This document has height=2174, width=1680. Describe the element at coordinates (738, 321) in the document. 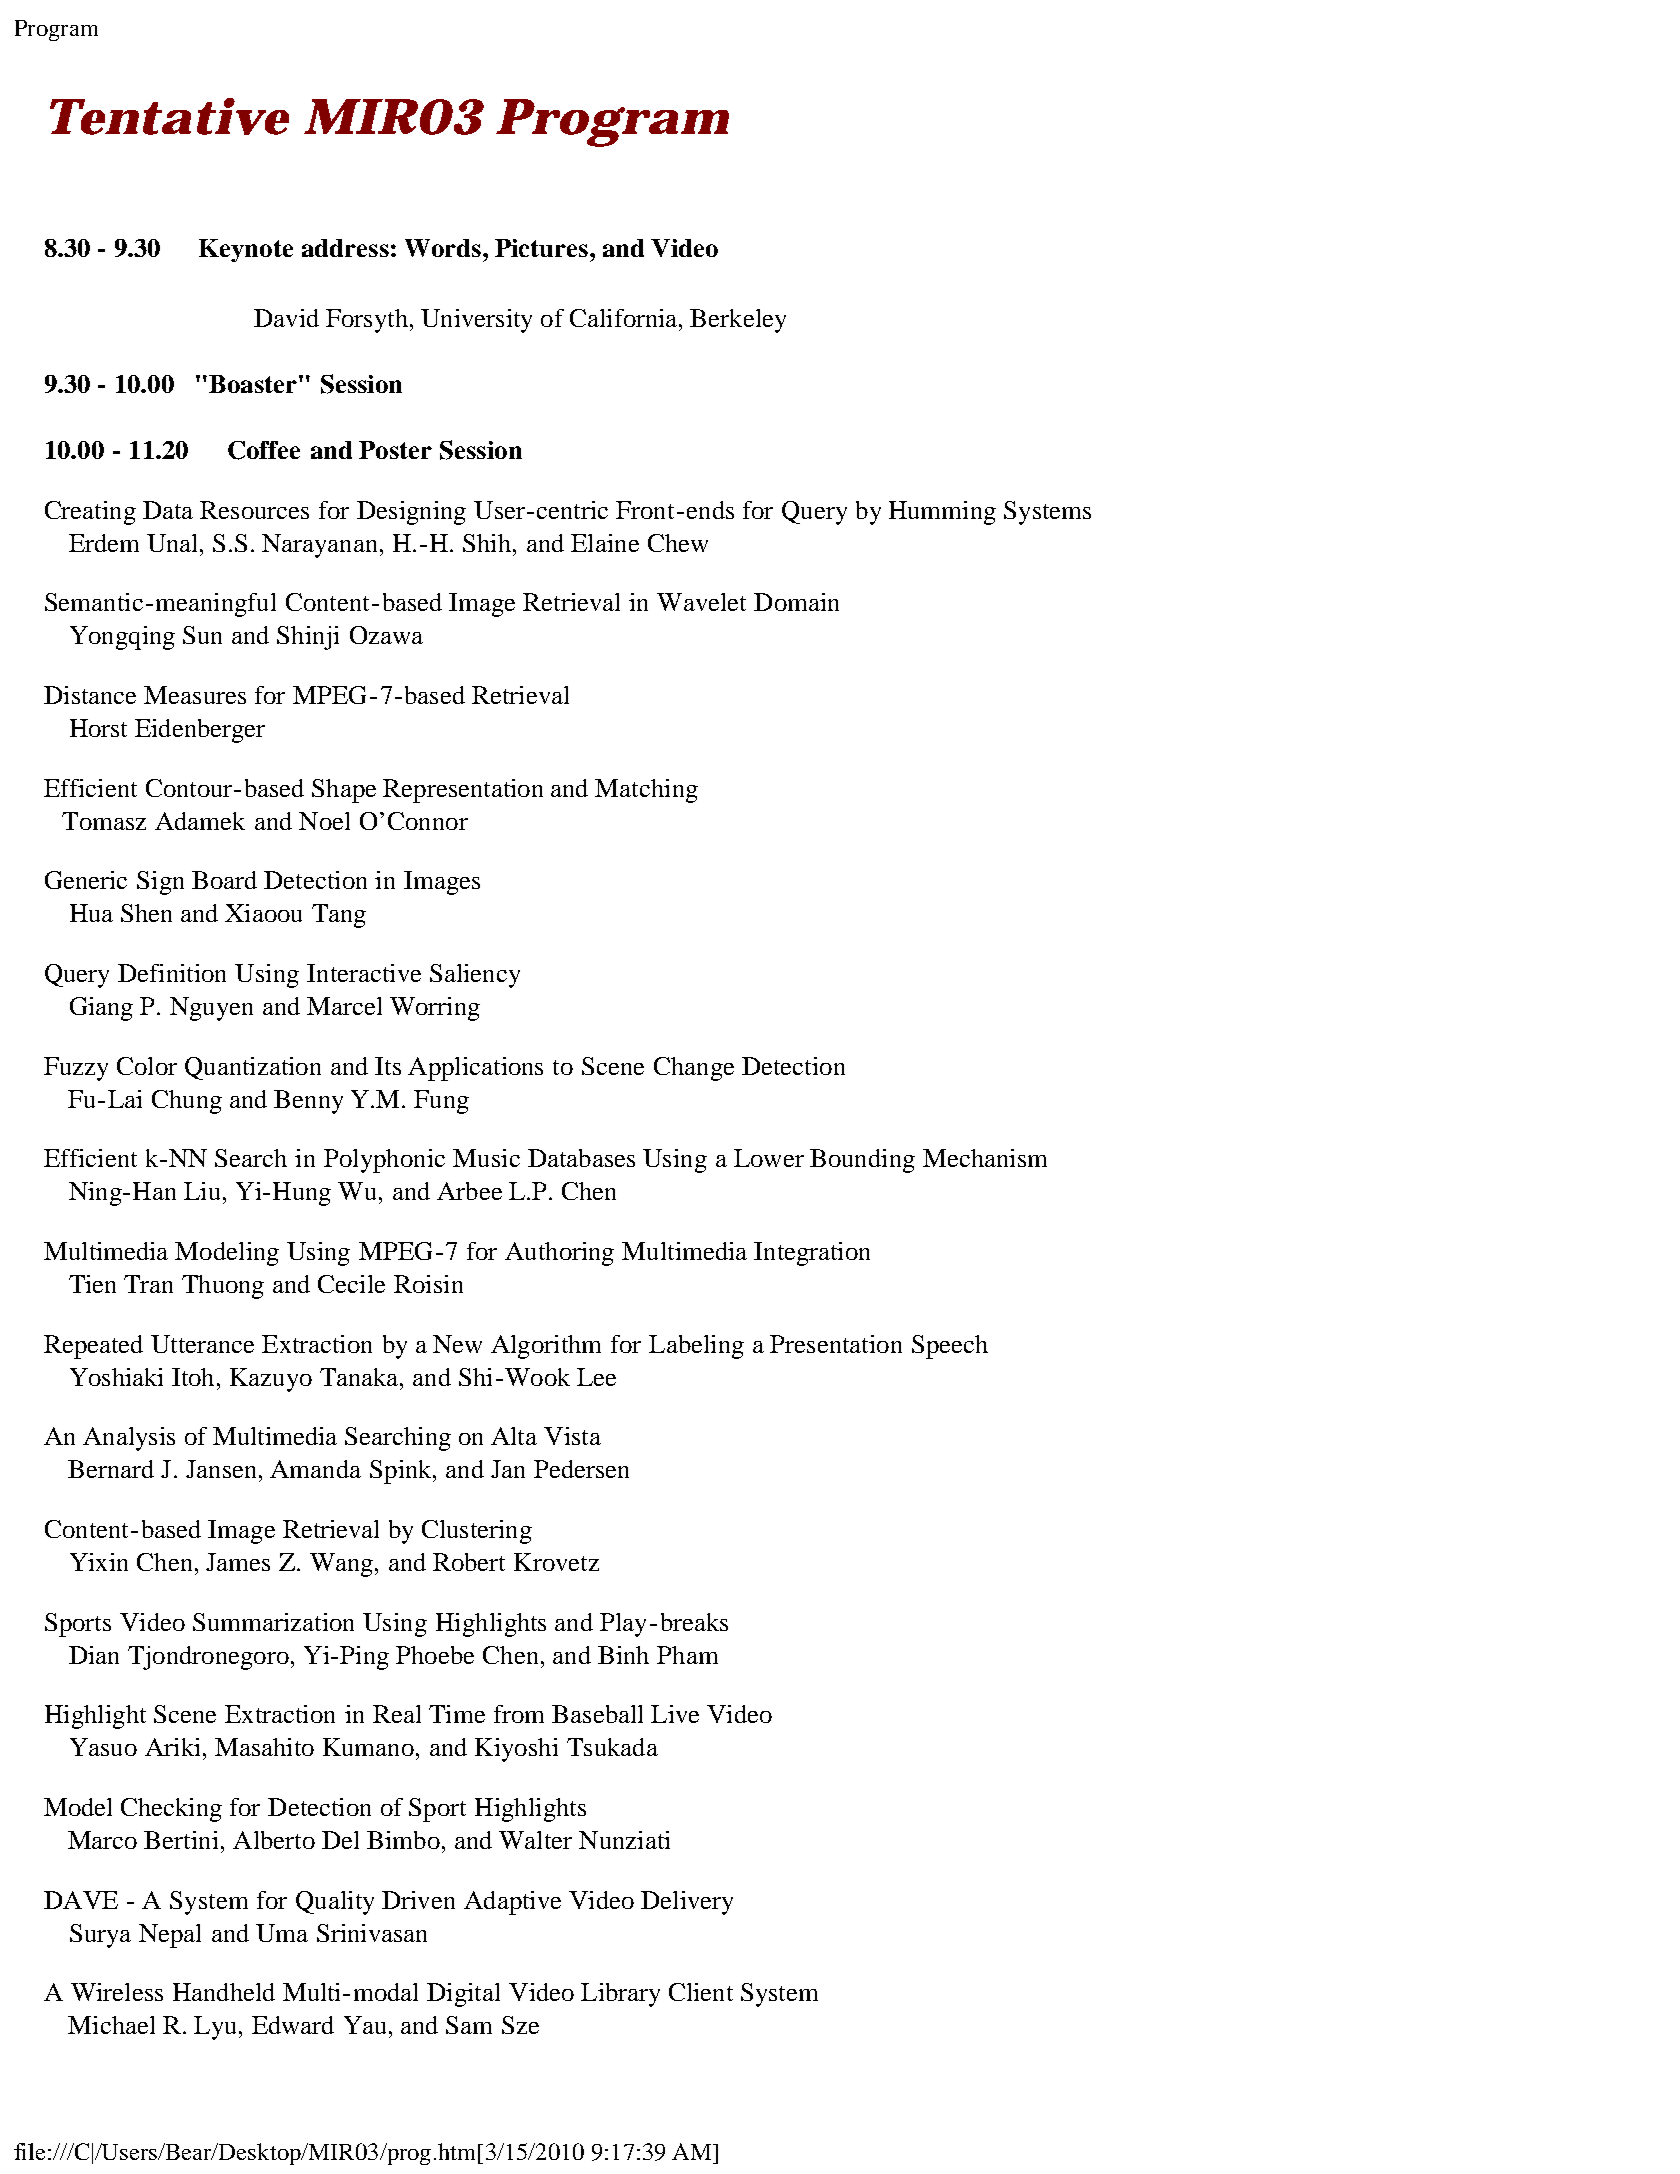

I see `Berkeley` at that location.
